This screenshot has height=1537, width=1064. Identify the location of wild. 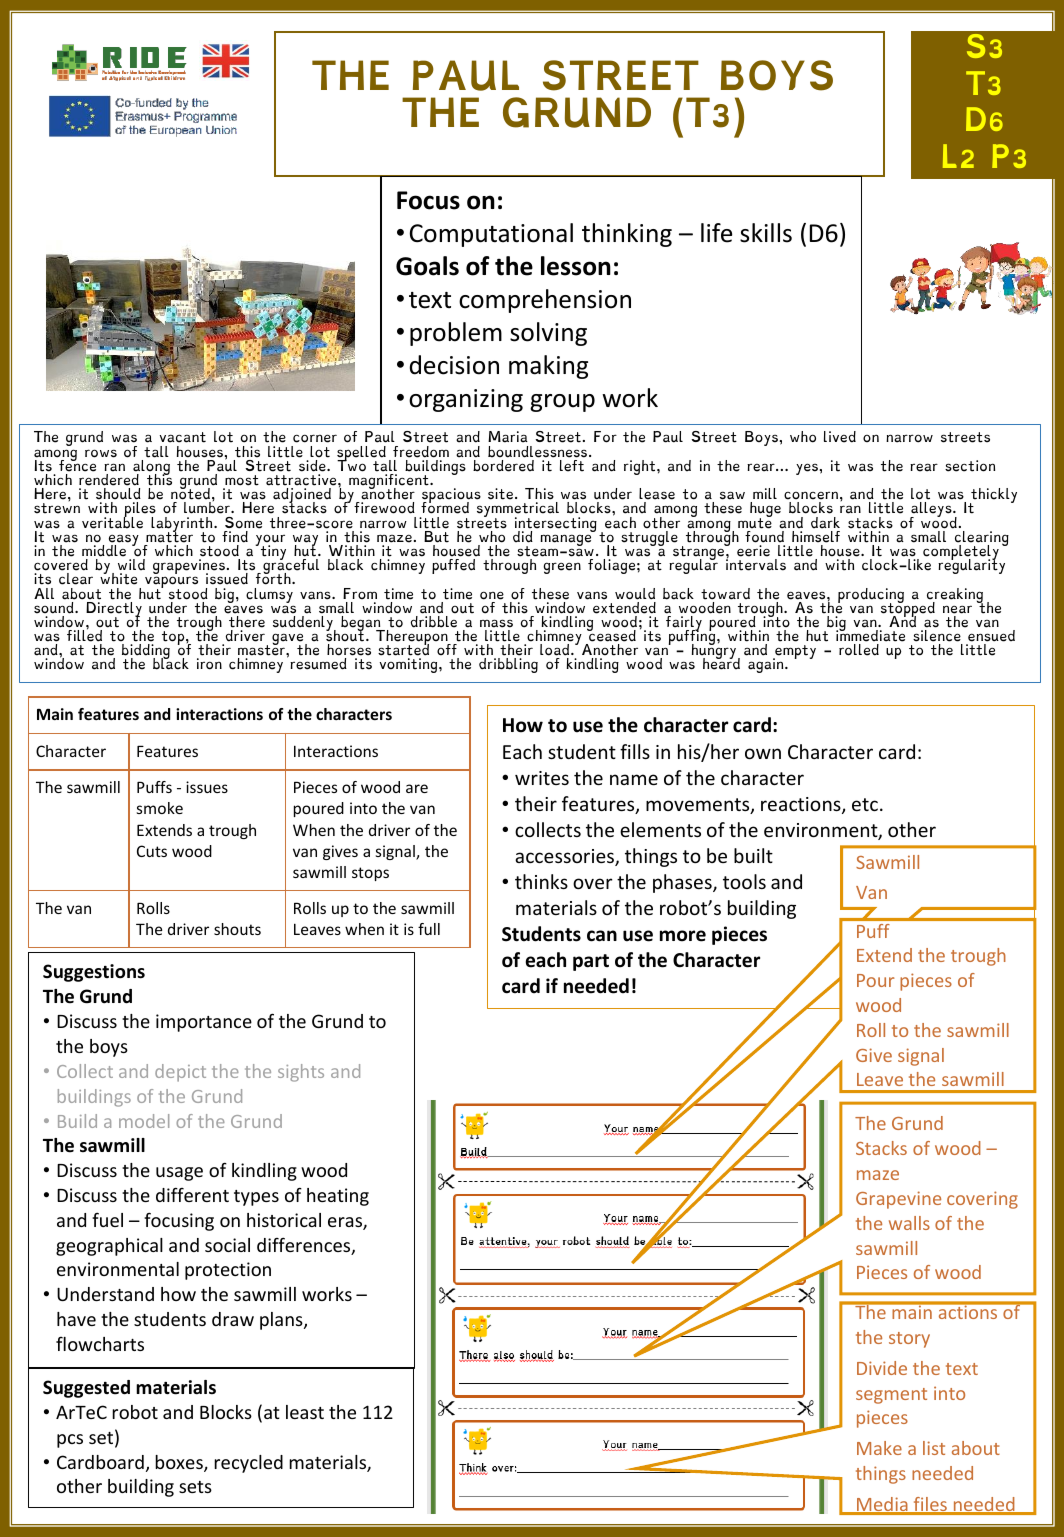
(131, 564).
